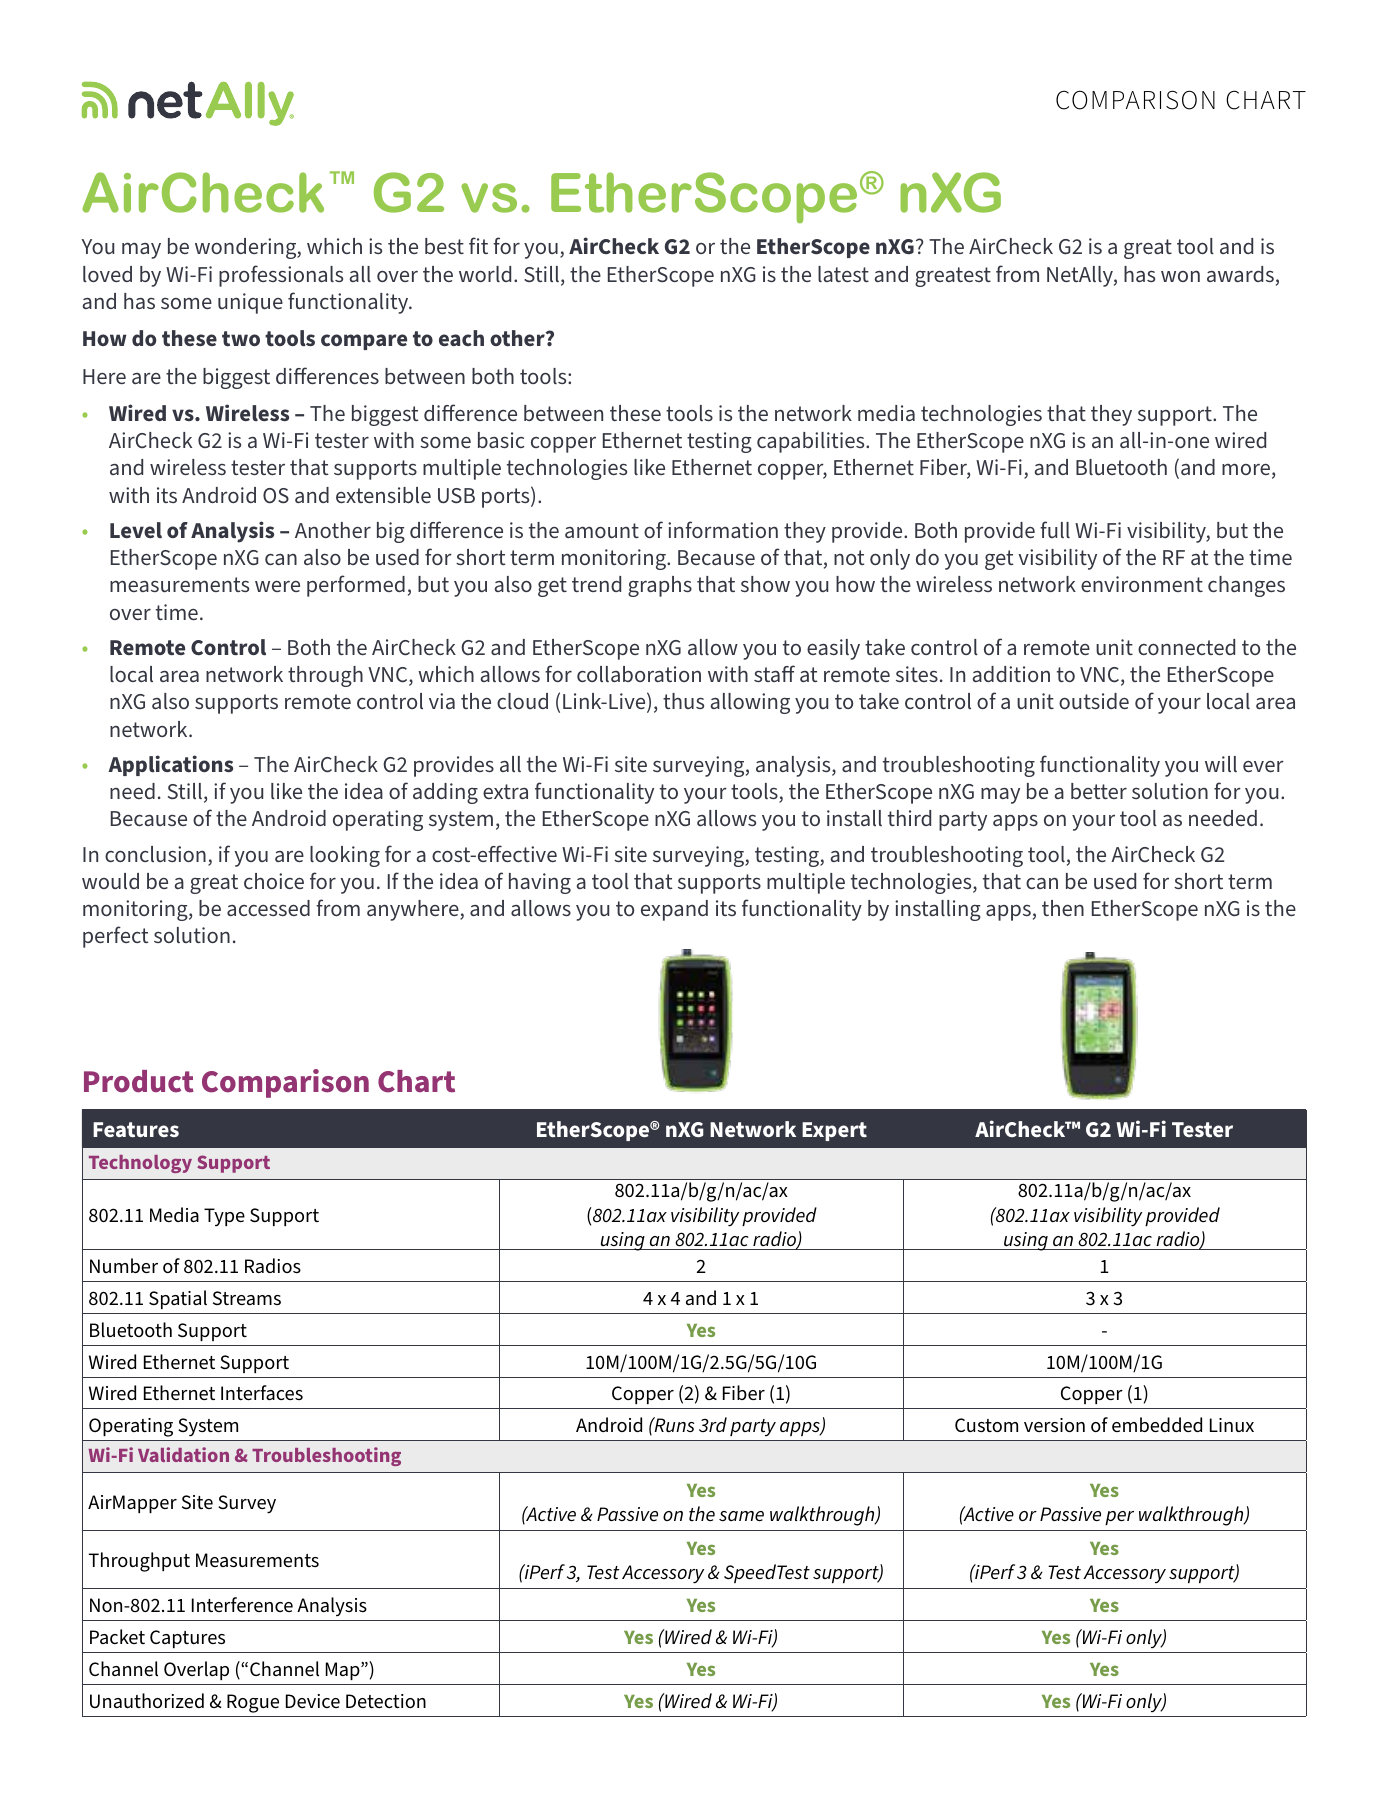 This screenshot has width=1388, height=1796. I want to click on unique, so click(250, 303).
